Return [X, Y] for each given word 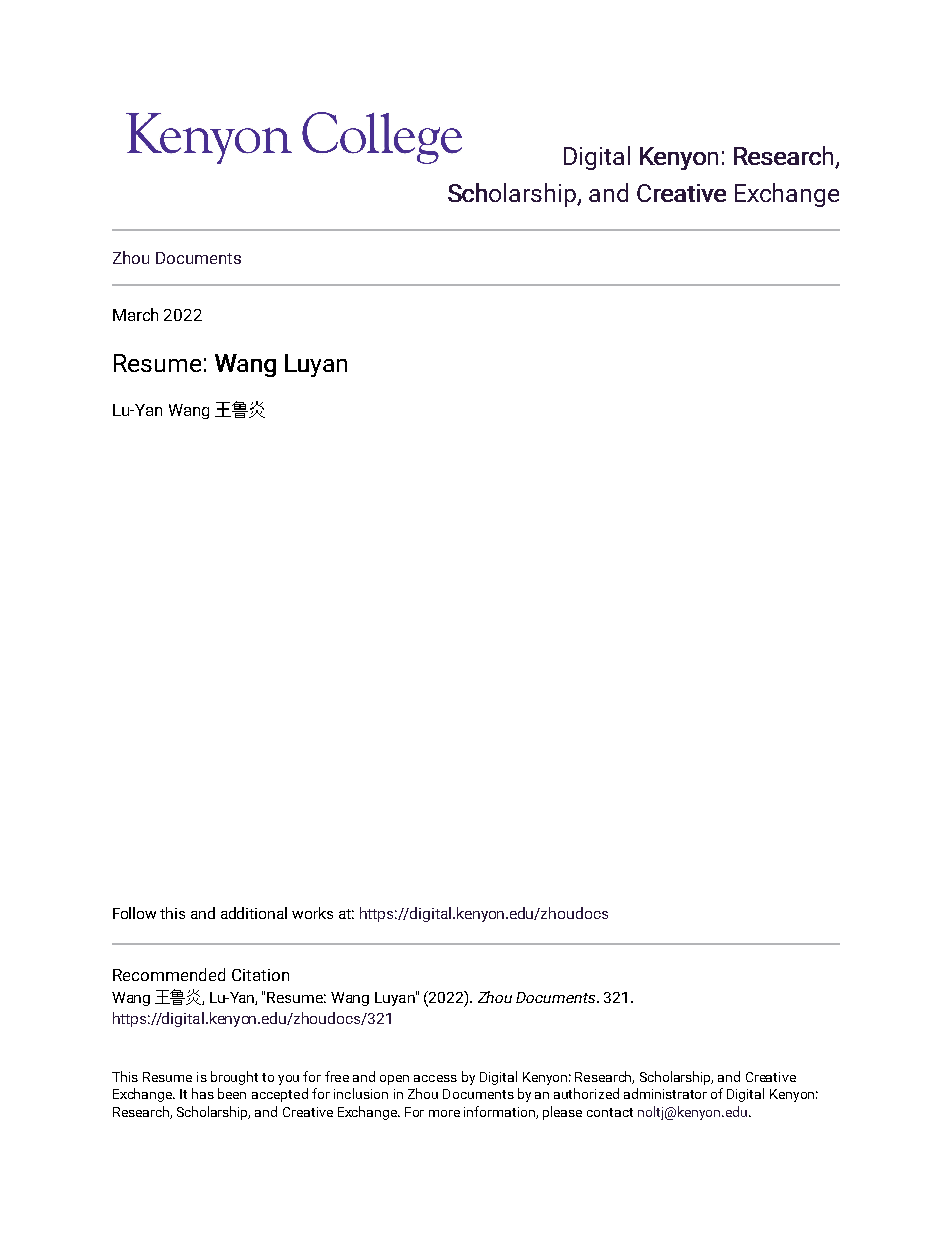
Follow [134, 913]
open [394, 1080]
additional [254, 913]
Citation [260, 975]
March [135, 314]
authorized [586, 1093]
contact [610, 1112]
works [312, 913]
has [203, 1093]
